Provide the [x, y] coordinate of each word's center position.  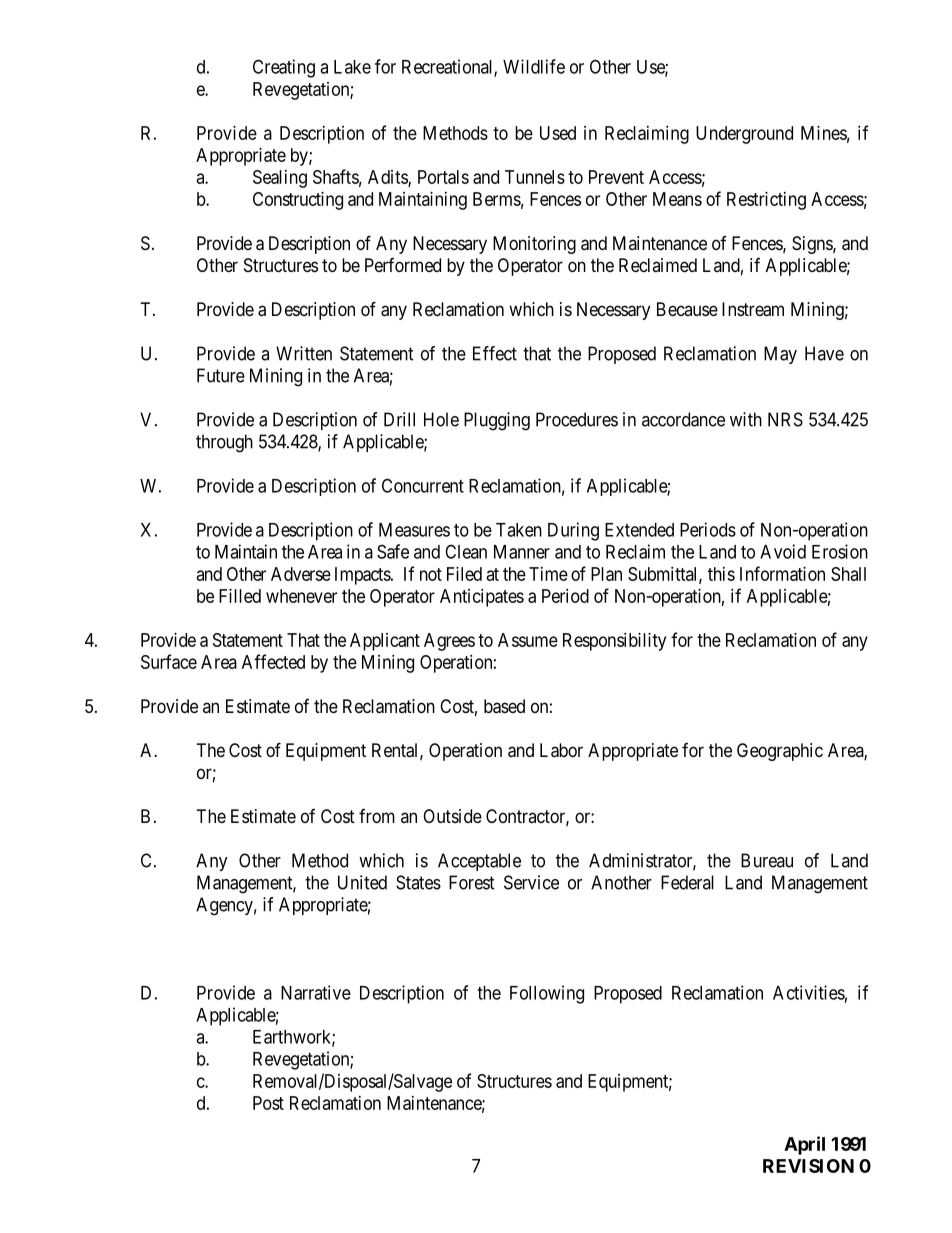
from [377, 816]
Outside [452, 816]
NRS [785, 419]
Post [268, 1103]
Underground [744, 135]
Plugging [497, 421]
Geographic [780, 752]
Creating [284, 68]
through [224, 443]
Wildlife [534, 66]
